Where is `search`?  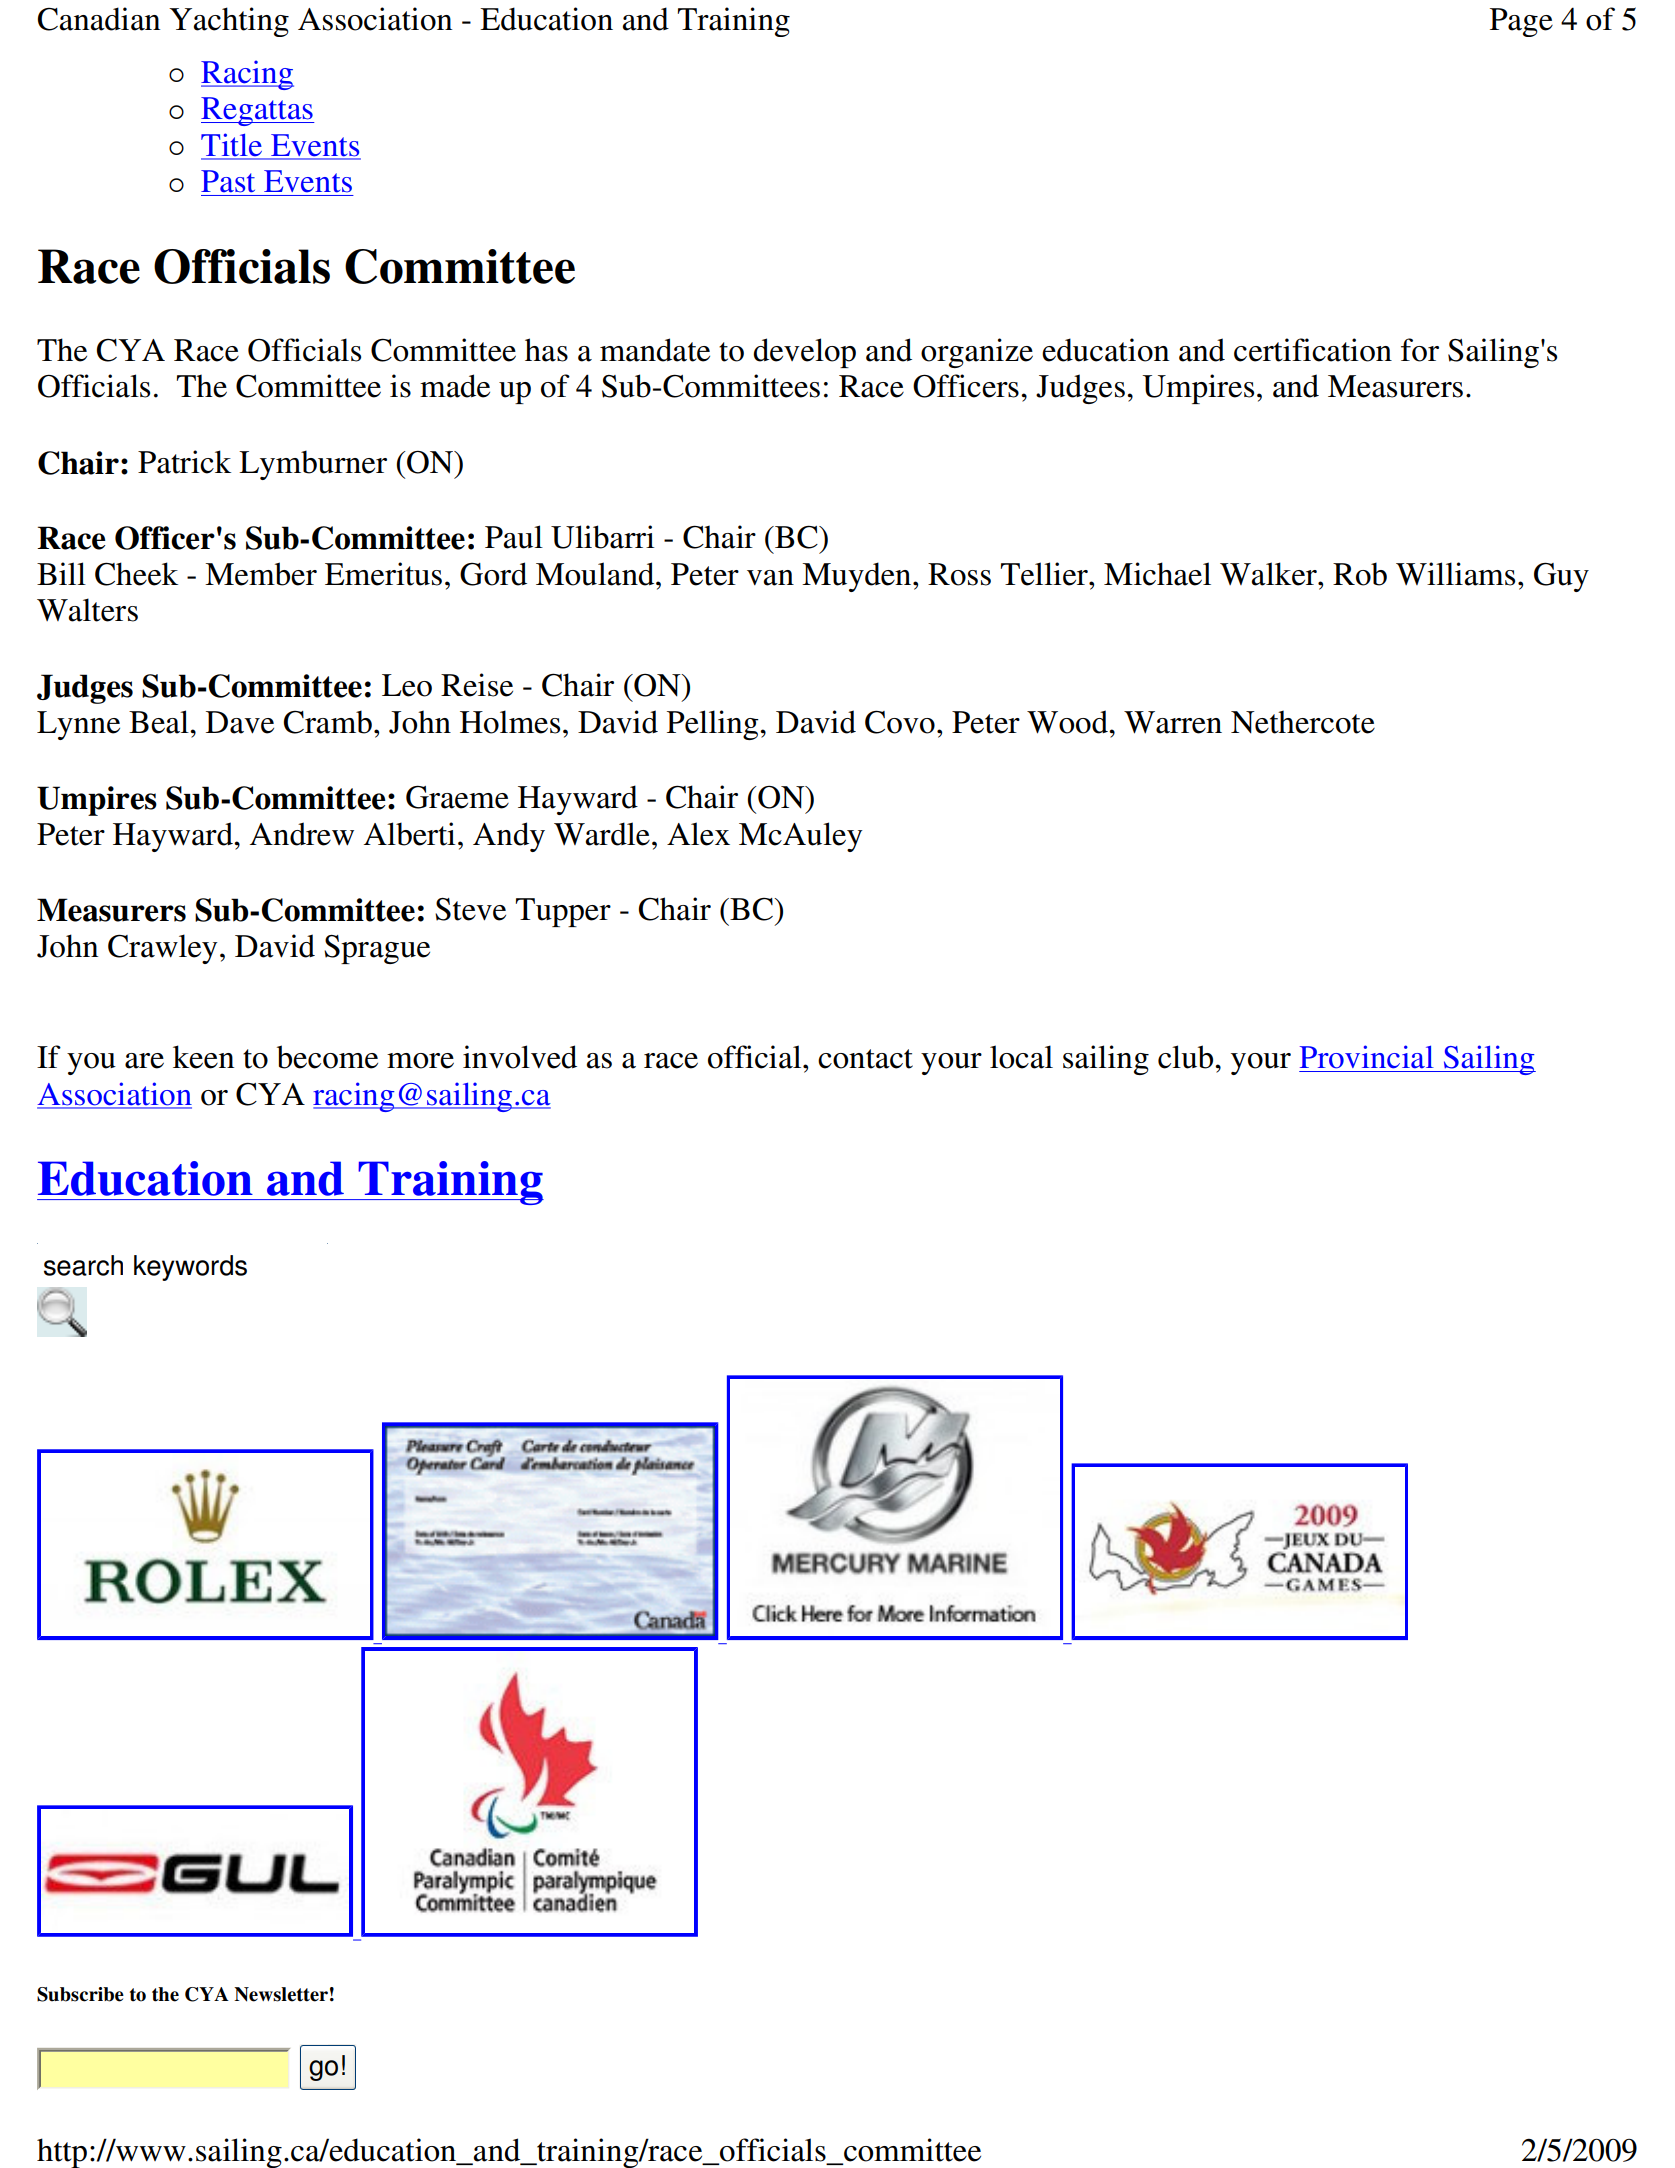
search is located at coordinates (83, 1265).
